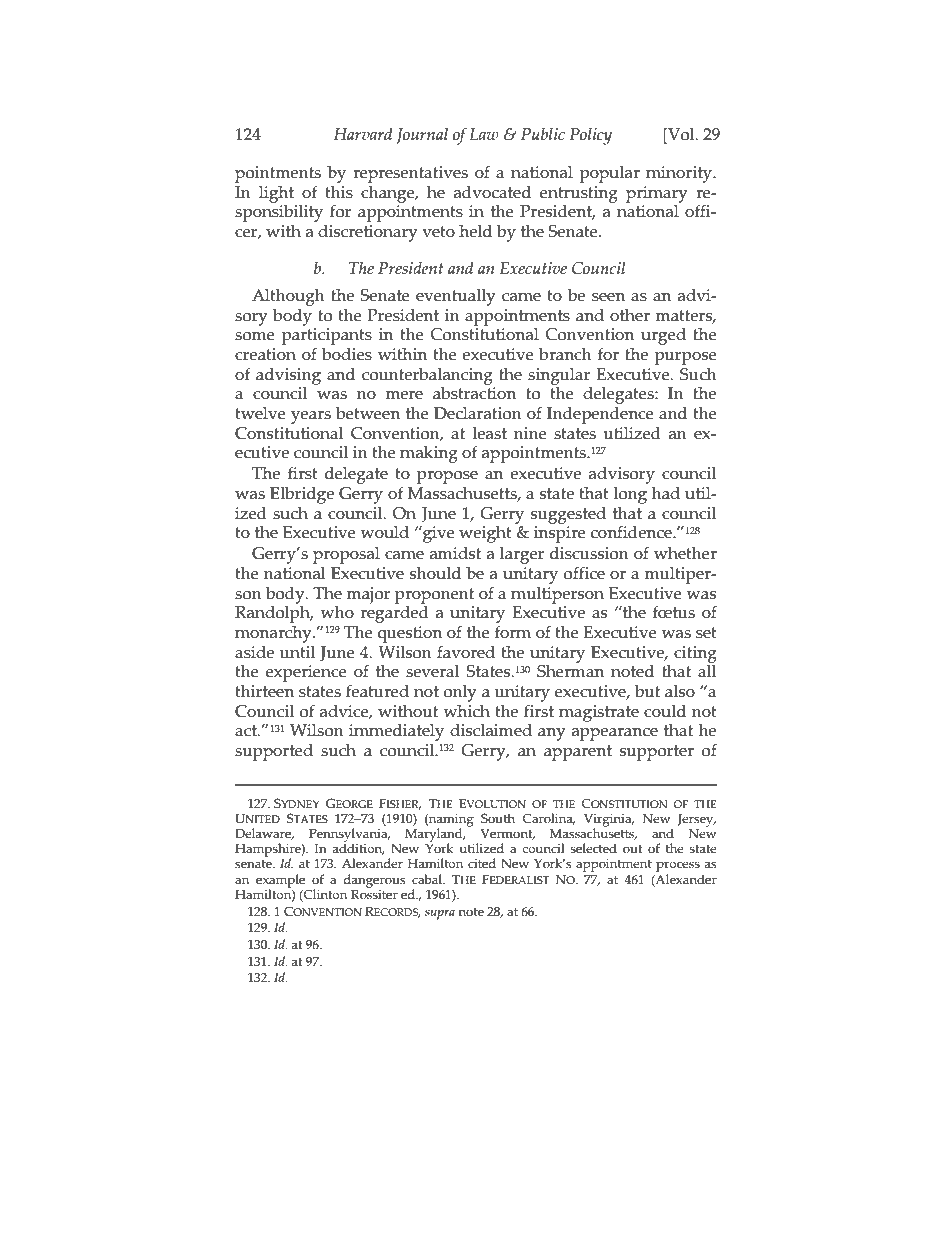 Image resolution: width=952 pixels, height=1233 pixels. What do you see at coordinates (609, 174) in the document?
I see `popular` at bounding box center [609, 174].
